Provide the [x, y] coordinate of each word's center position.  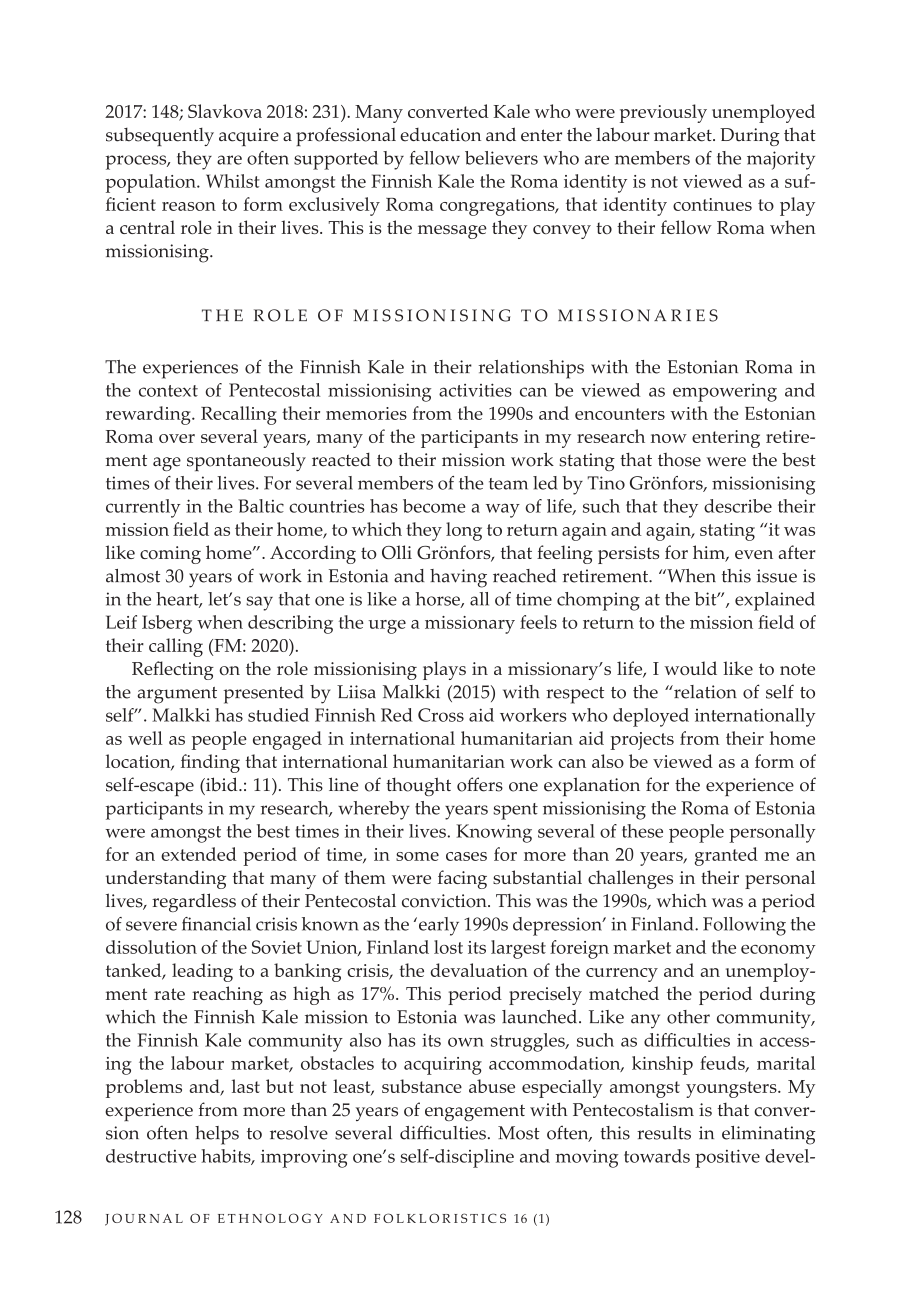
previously [663, 113]
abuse [492, 1086]
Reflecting [173, 670]
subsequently [160, 137]
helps [217, 1135]
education [440, 135]
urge [387, 627]
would [690, 668]
